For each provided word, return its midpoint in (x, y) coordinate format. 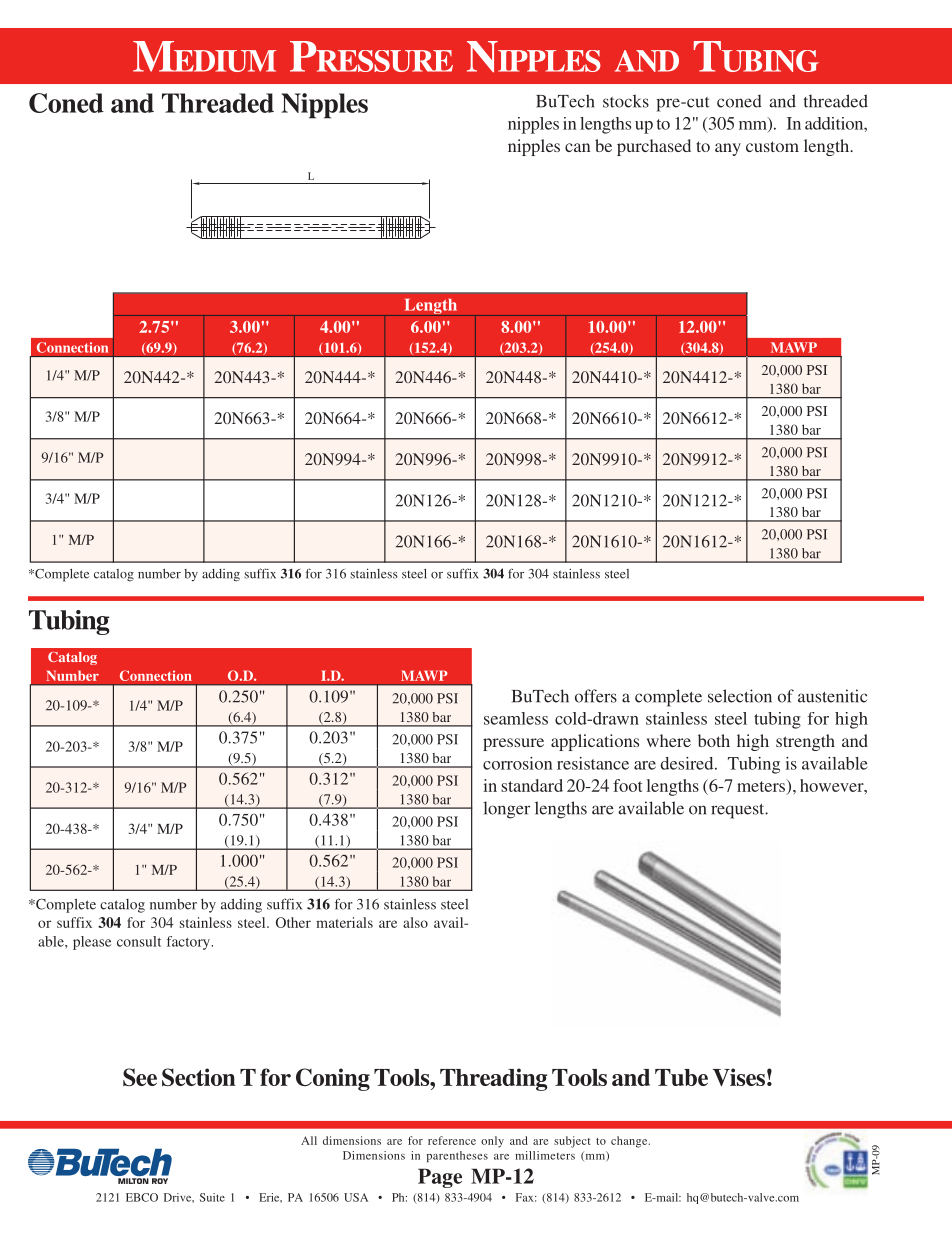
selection (740, 696)
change (630, 1142)
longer (506, 810)
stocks (626, 101)
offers (596, 696)
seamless (516, 718)
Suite (212, 1197)
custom (772, 146)
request (739, 811)
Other (293, 922)
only (492, 1142)
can (577, 147)
